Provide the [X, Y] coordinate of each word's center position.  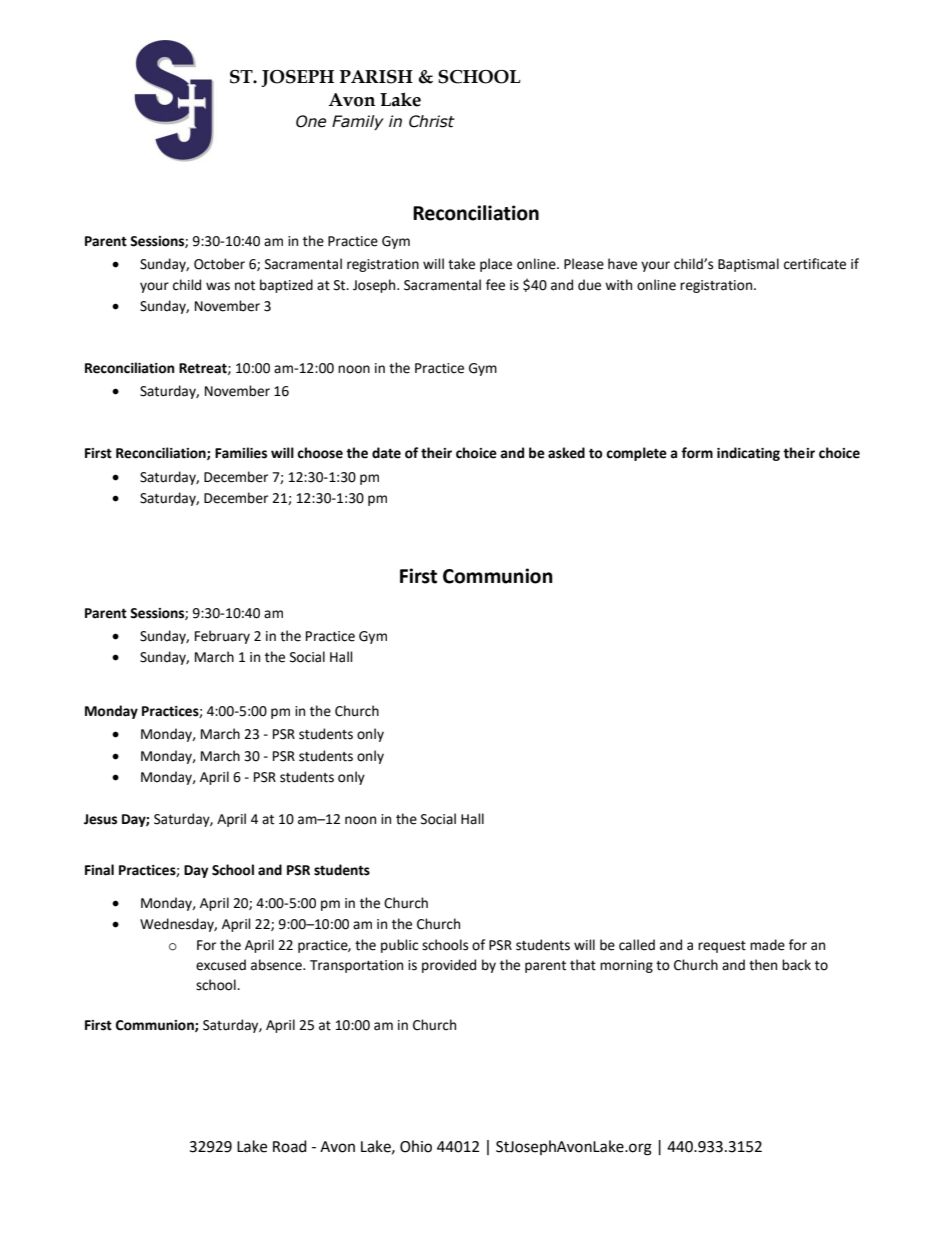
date [386, 453]
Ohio [416, 1146]
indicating [748, 454]
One [311, 121]
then [763, 965]
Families [241, 453]
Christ [432, 121]
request [722, 947]
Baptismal [748, 265]
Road [290, 1146]
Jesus [100, 819]
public [399, 946]
